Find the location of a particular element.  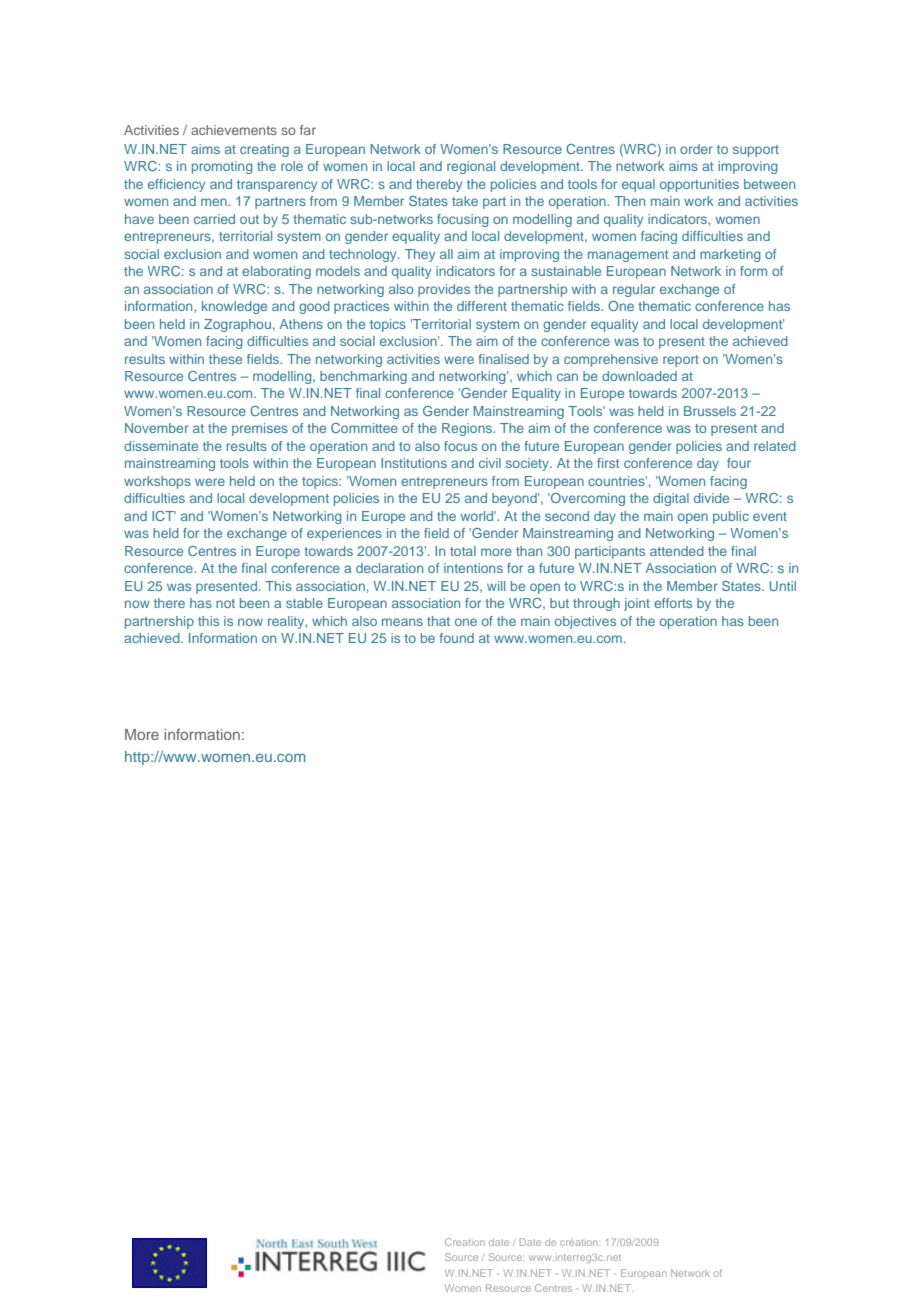

civil is located at coordinates (490, 463).
